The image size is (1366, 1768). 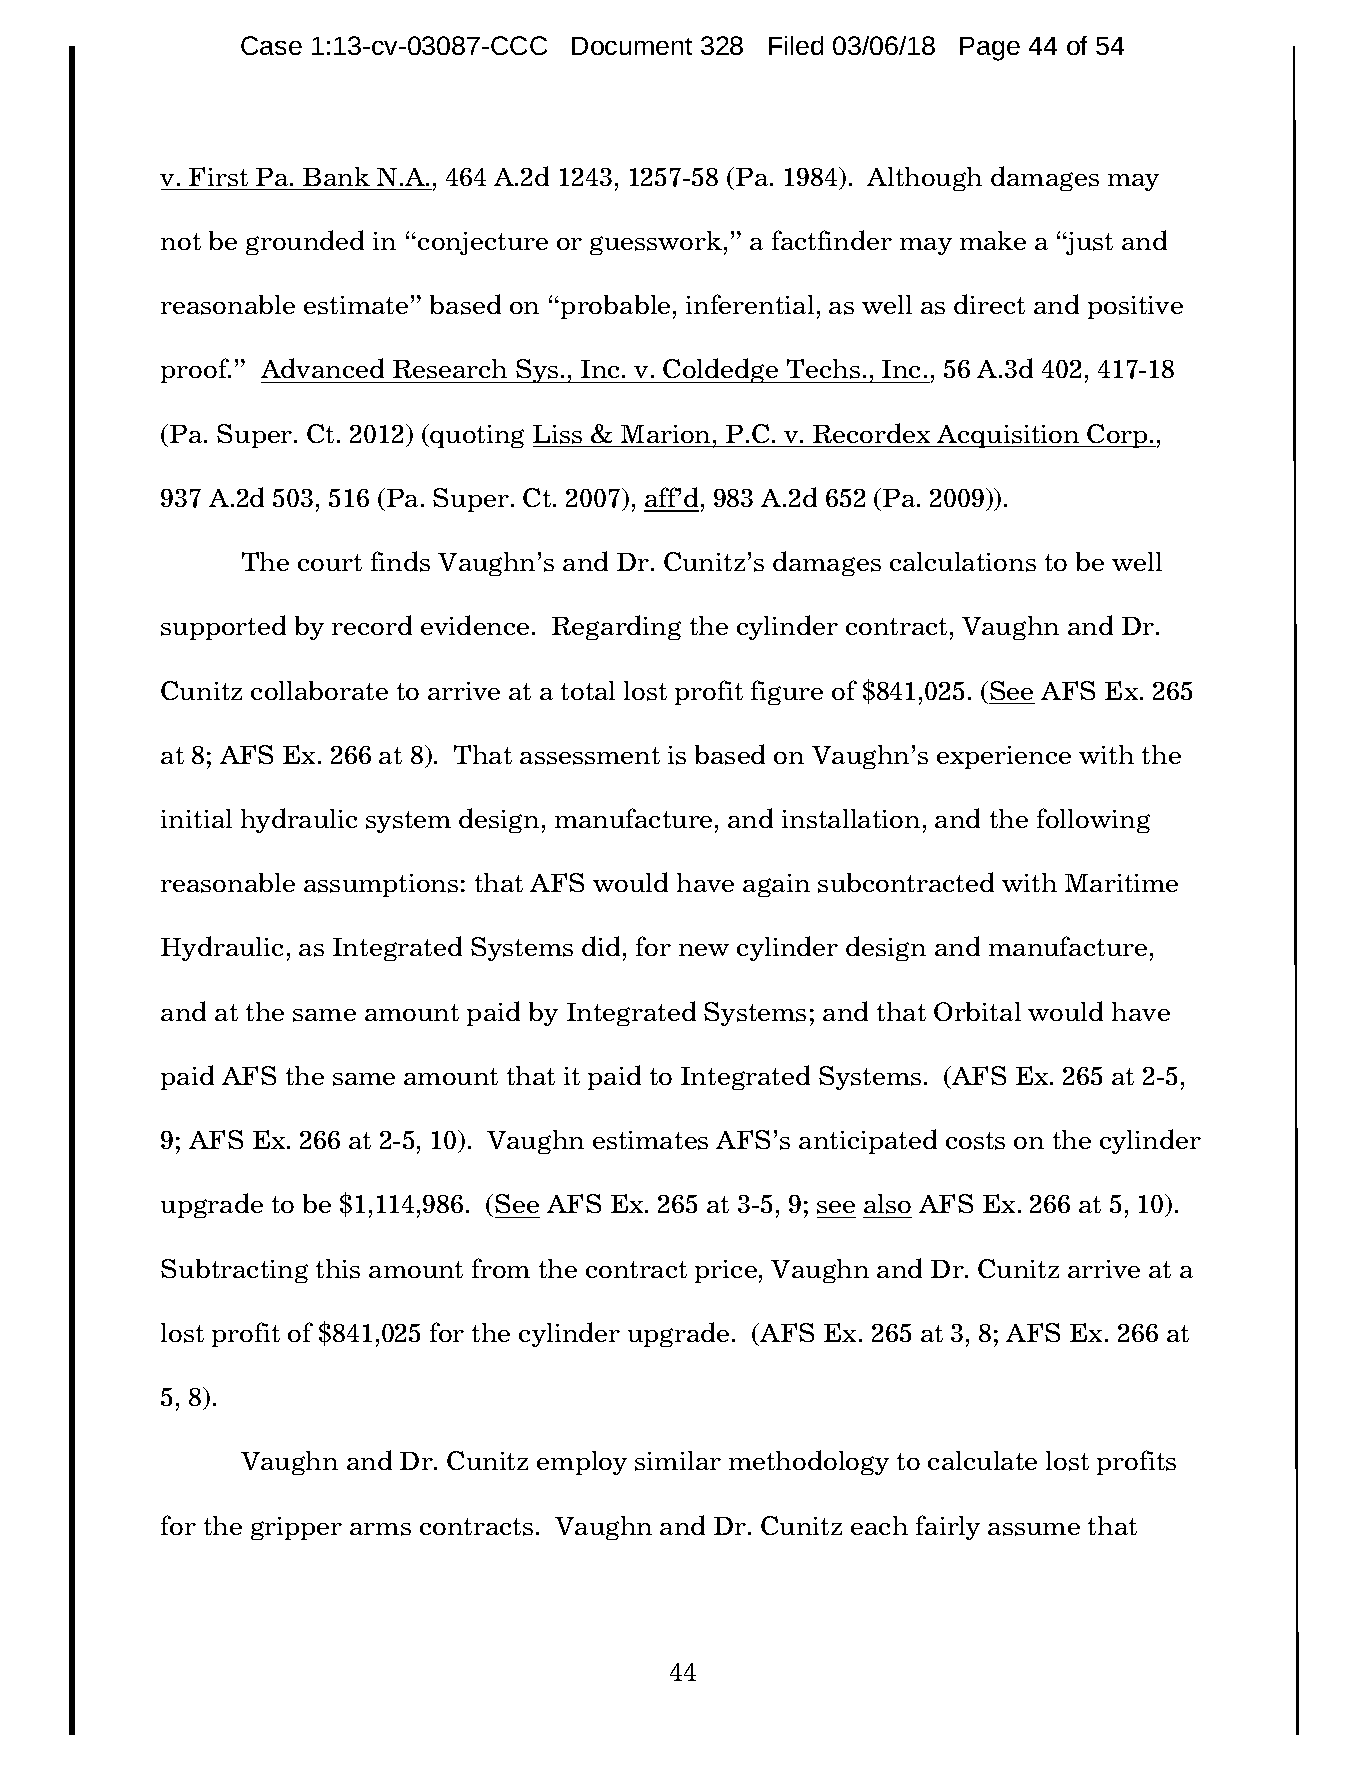 I want to click on Page, so click(x=990, y=49).
